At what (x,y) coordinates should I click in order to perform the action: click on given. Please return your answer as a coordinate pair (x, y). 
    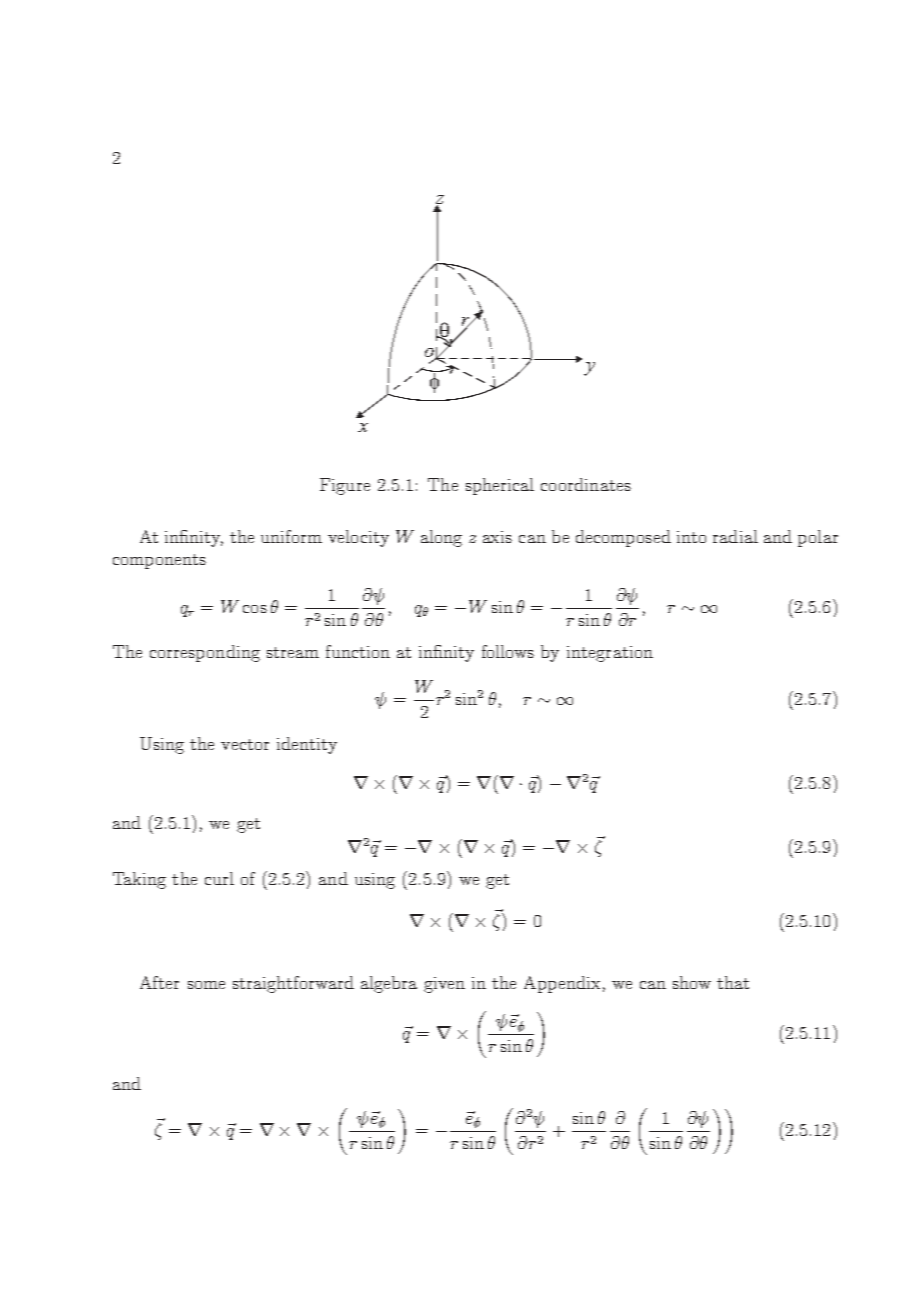
    Looking at the image, I should click on (444, 985).
